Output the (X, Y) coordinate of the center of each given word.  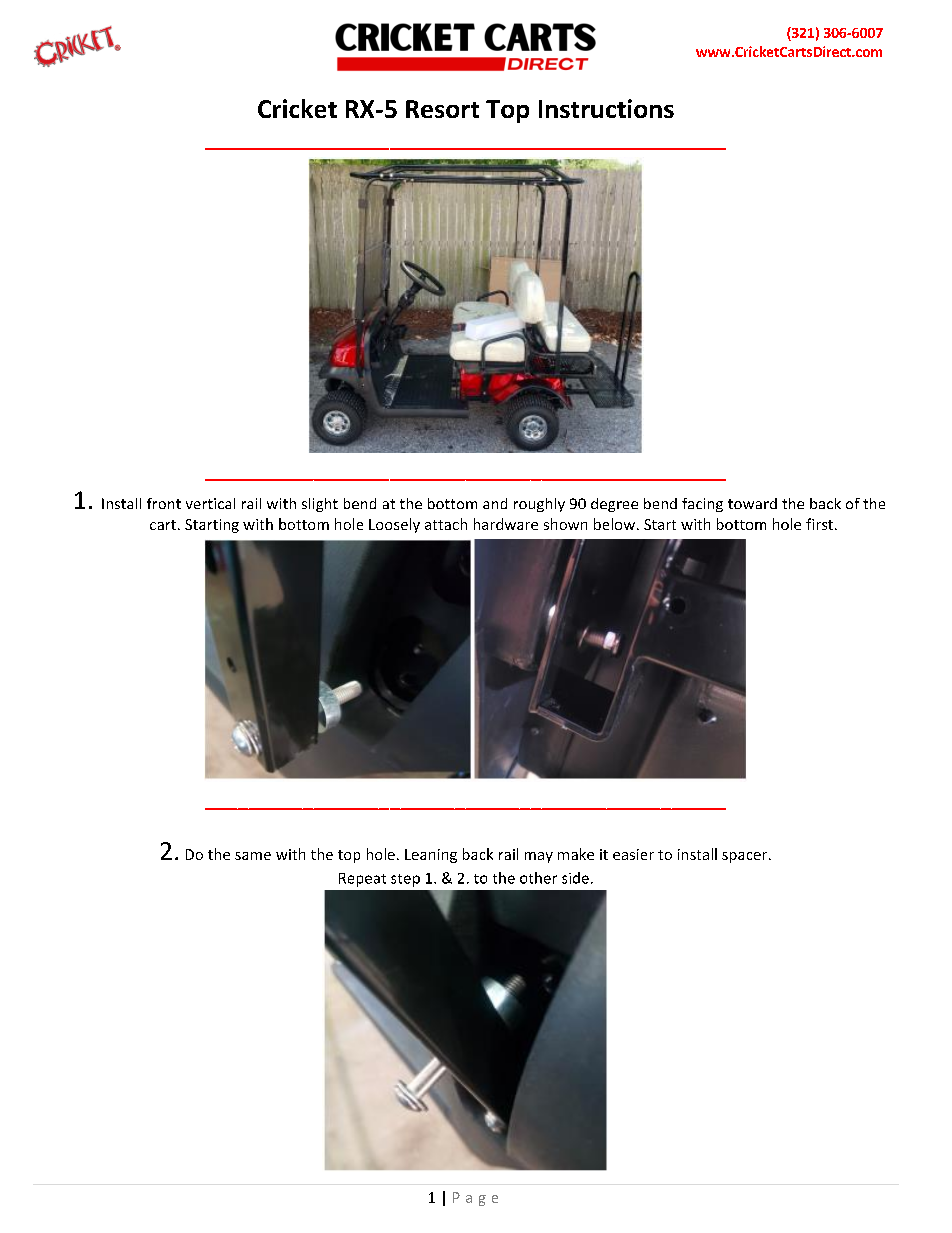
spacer (746, 857)
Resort (442, 109)
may (539, 857)
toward (752, 503)
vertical (210, 503)
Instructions (606, 108)
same (253, 856)
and (495, 503)
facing (702, 505)
